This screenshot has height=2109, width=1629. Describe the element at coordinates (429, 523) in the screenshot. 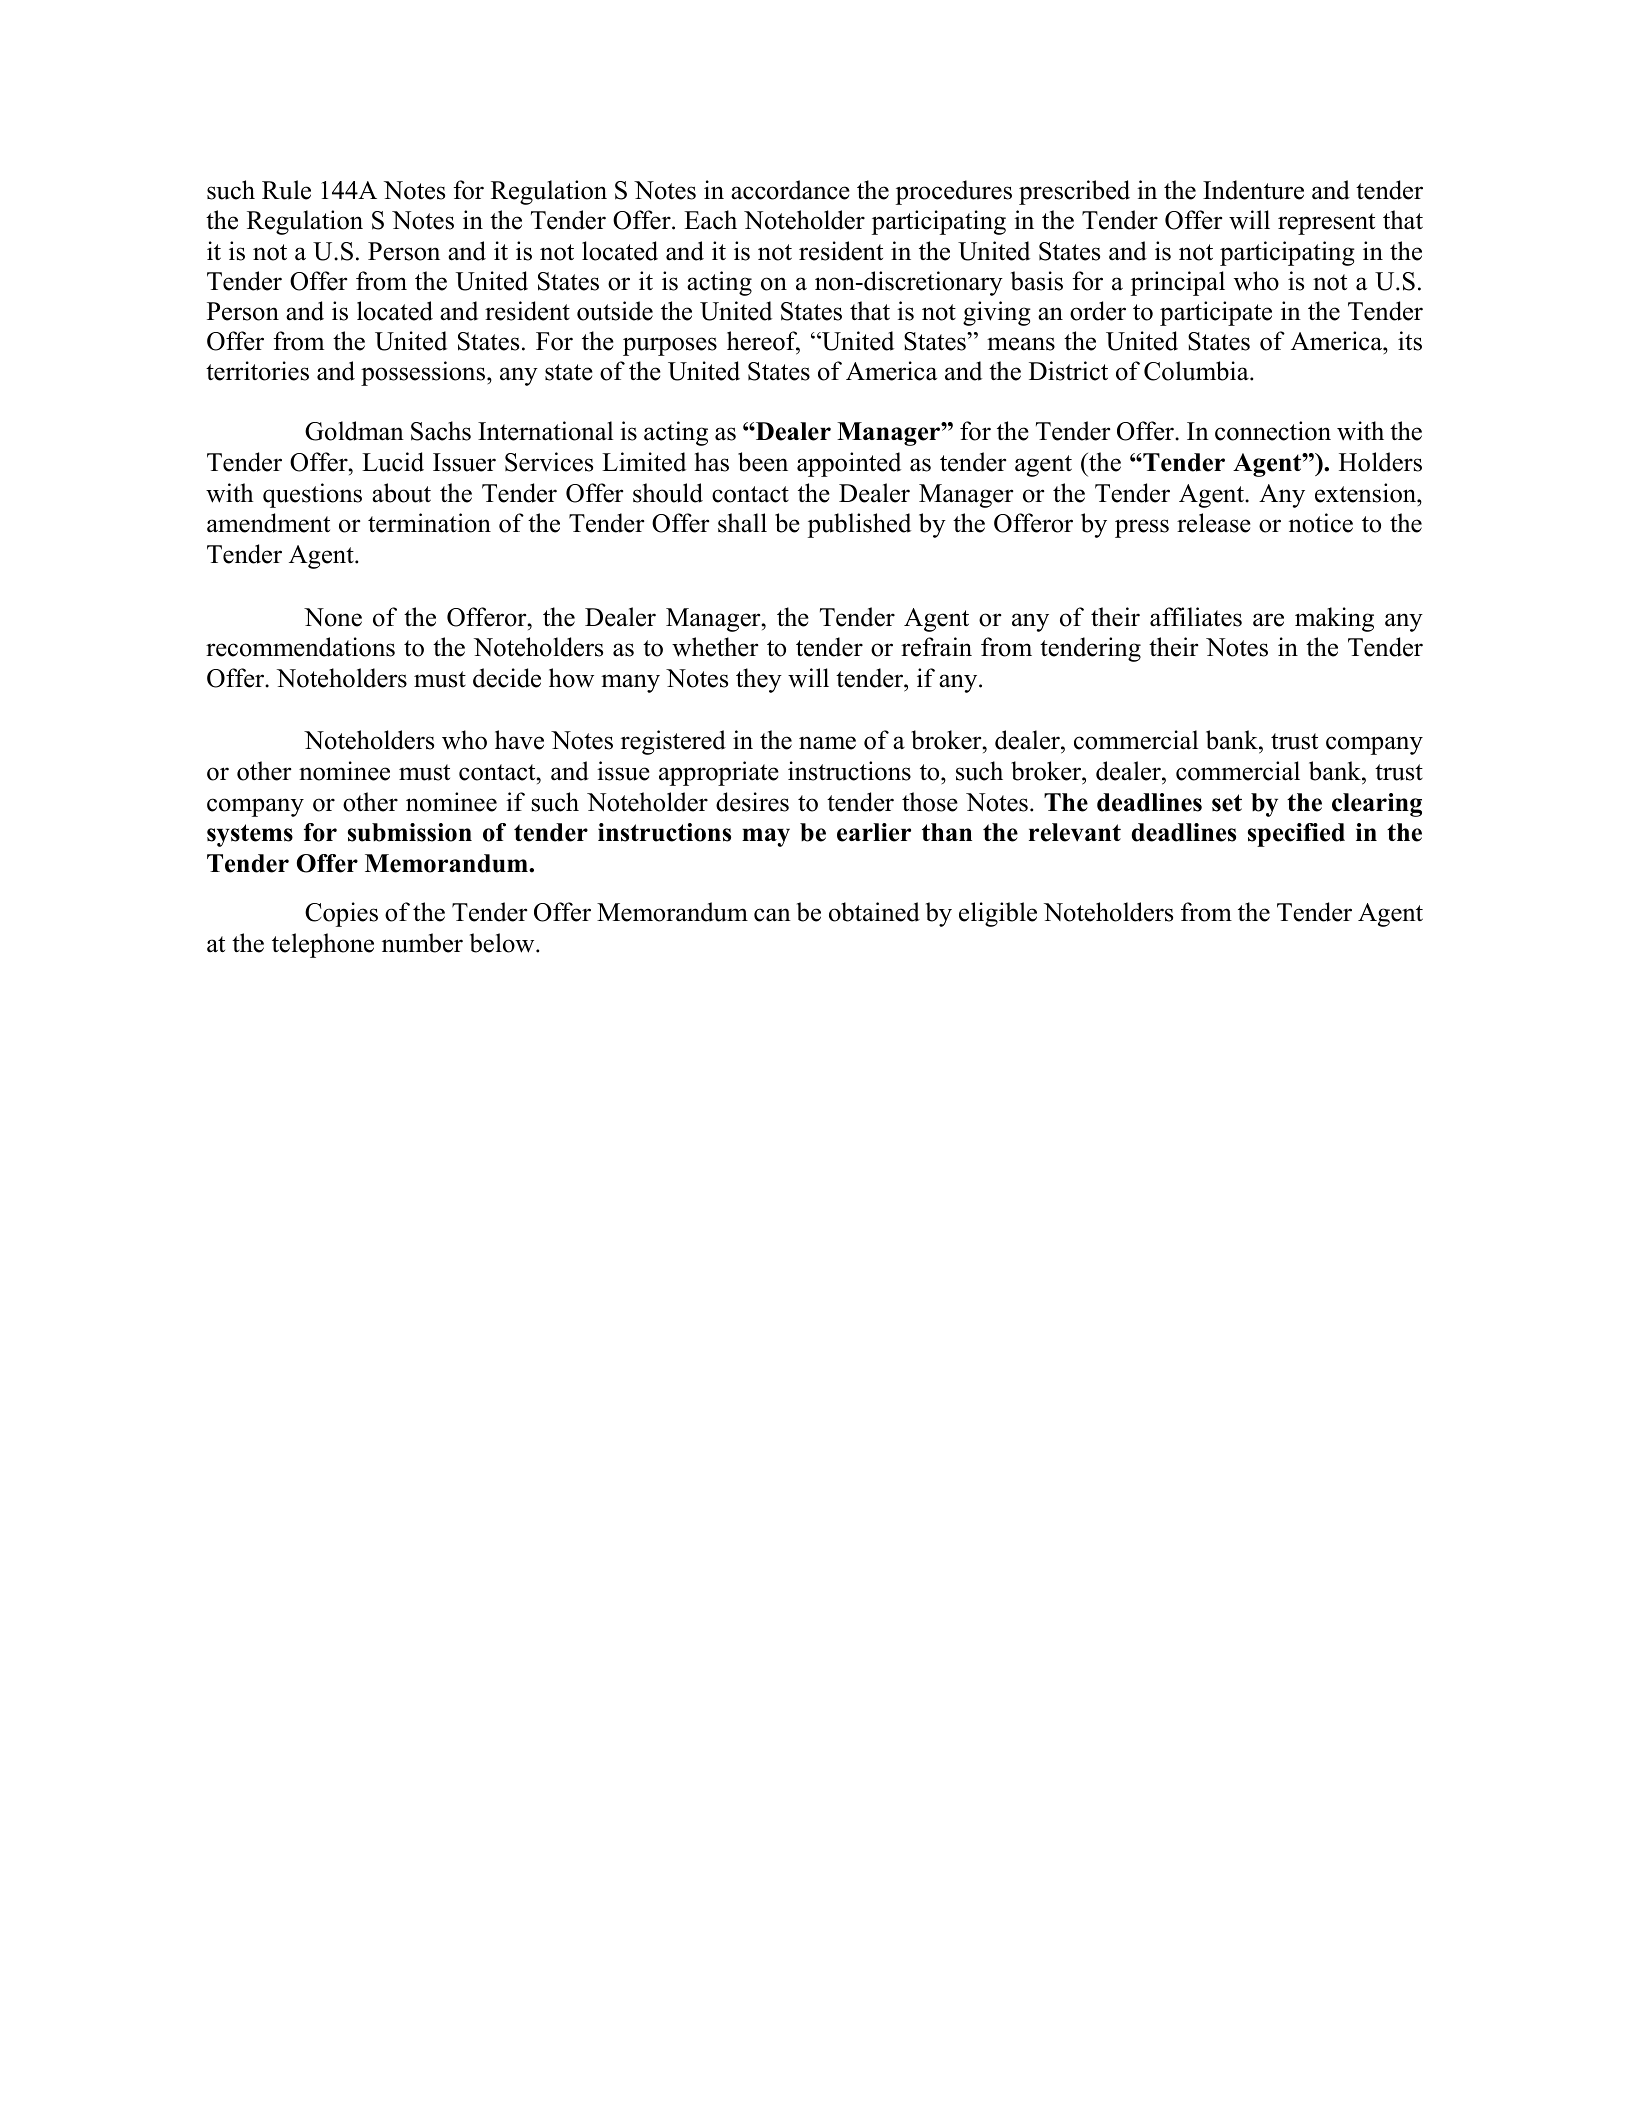

I see `termination` at that location.
